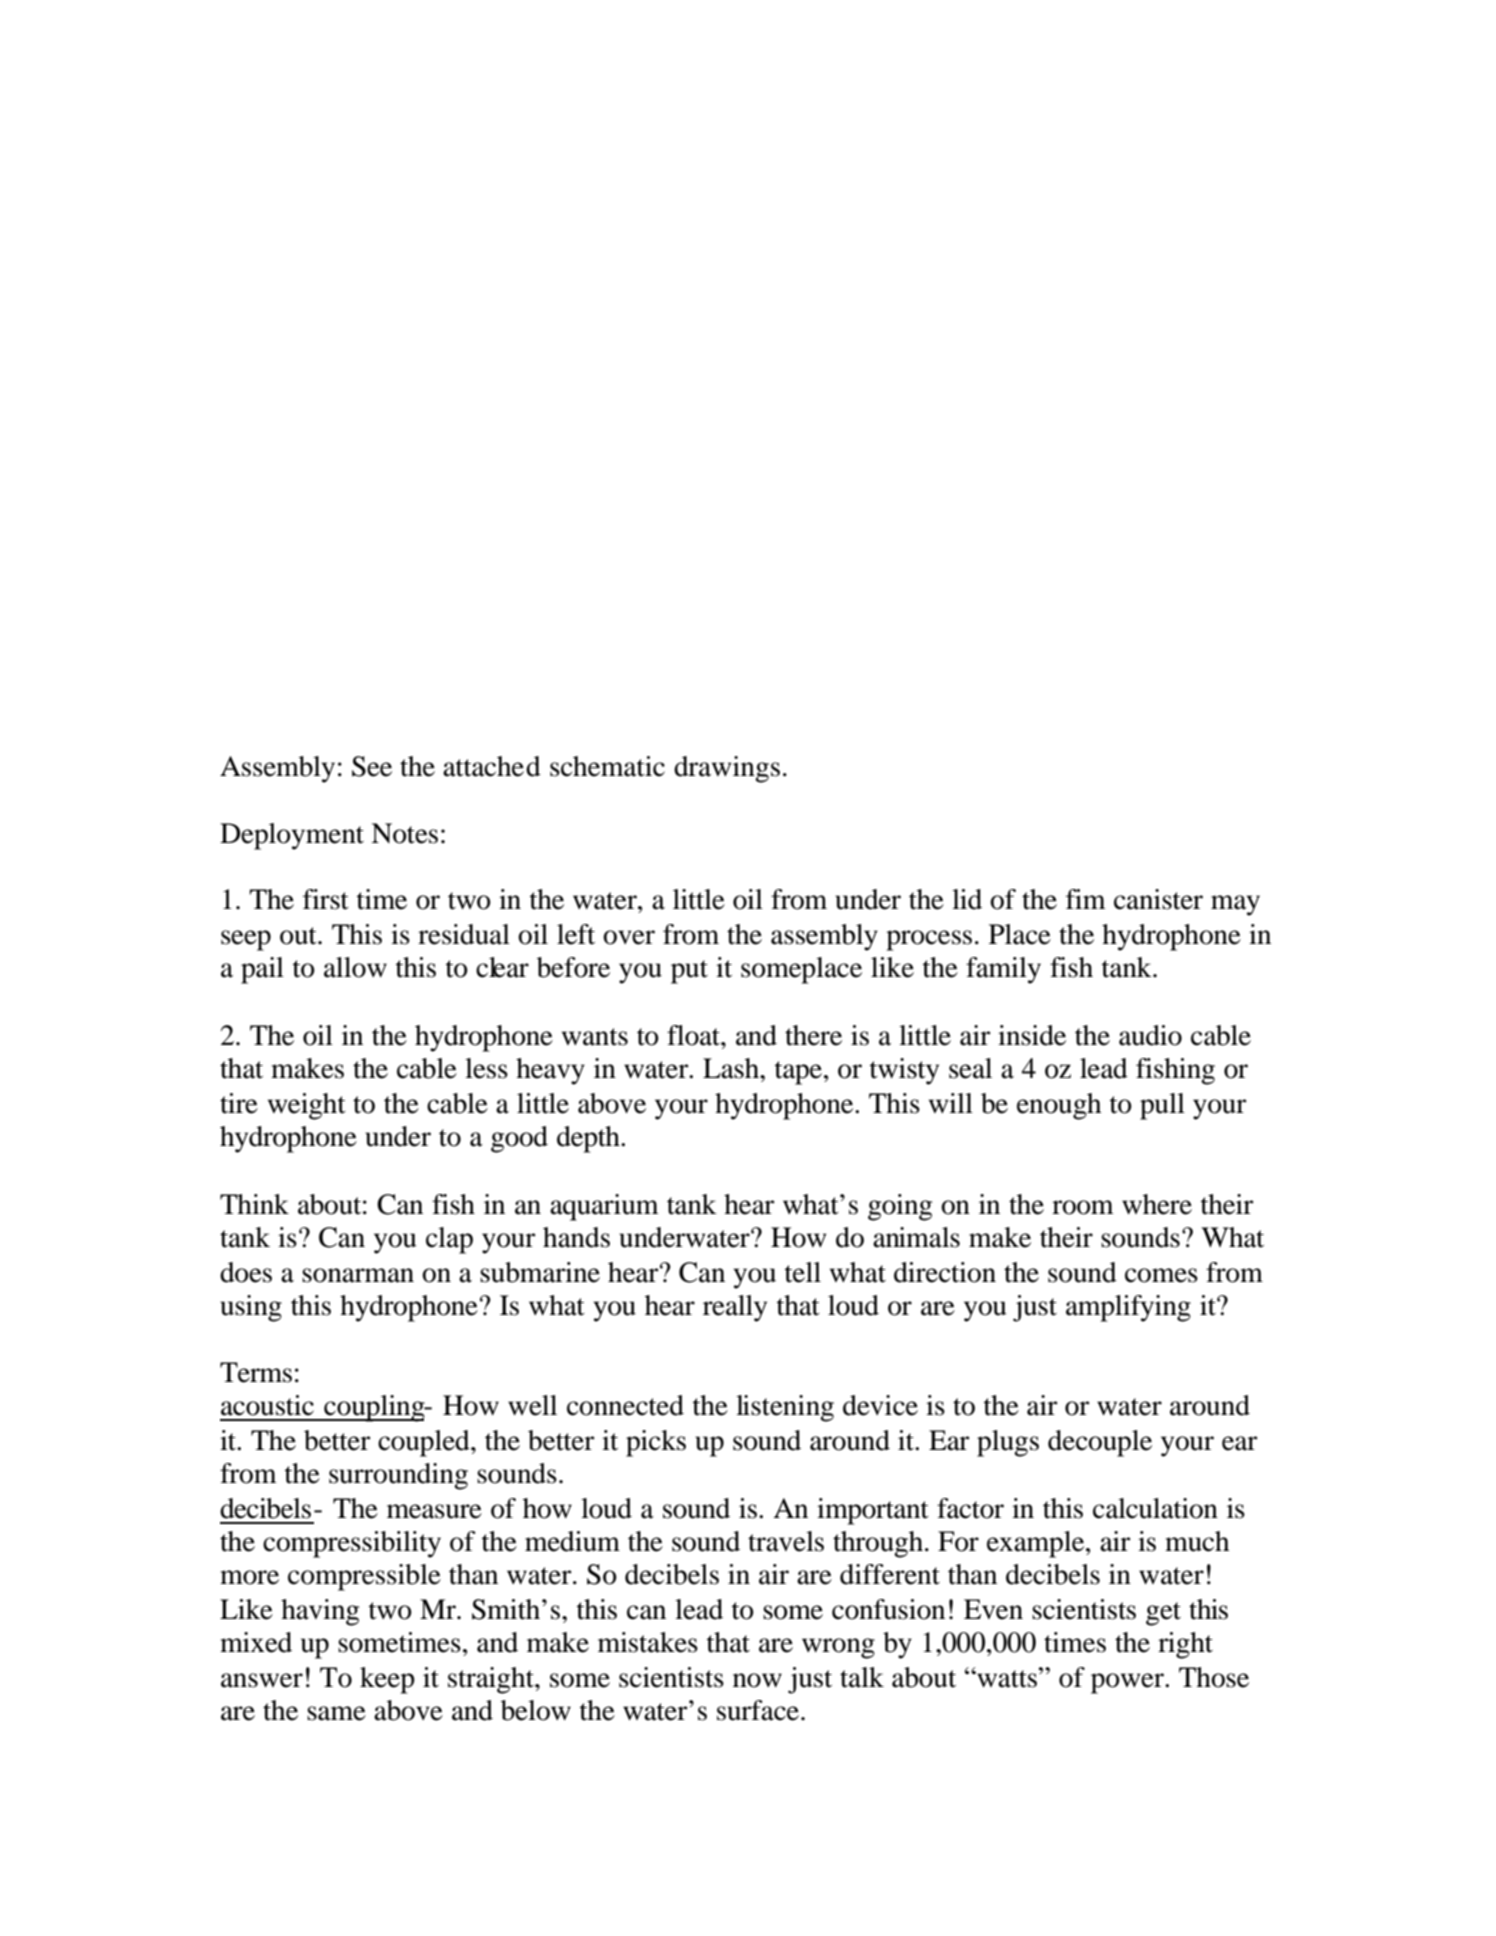 This page has width=1496, height=1936. I want to click on power, so click(1128, 1683).
